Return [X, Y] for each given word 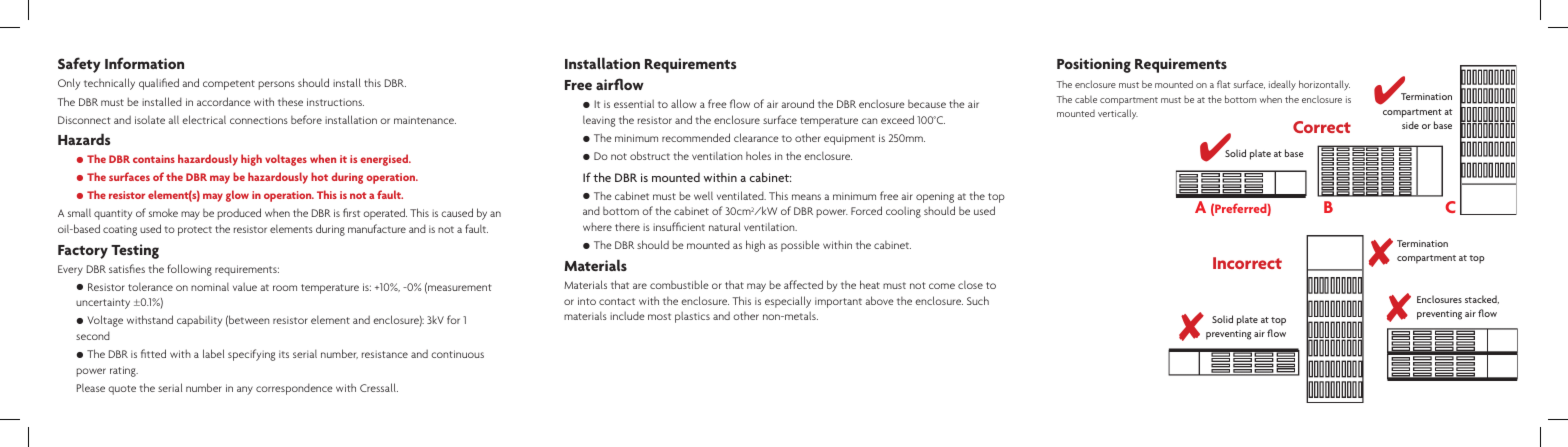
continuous [457, 354]
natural [724, 226]
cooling [903, 212]
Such [978, 300]
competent [229, 85]
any [245, 390]
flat [1224, 84]
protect [195, 231]
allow [684, 103]
